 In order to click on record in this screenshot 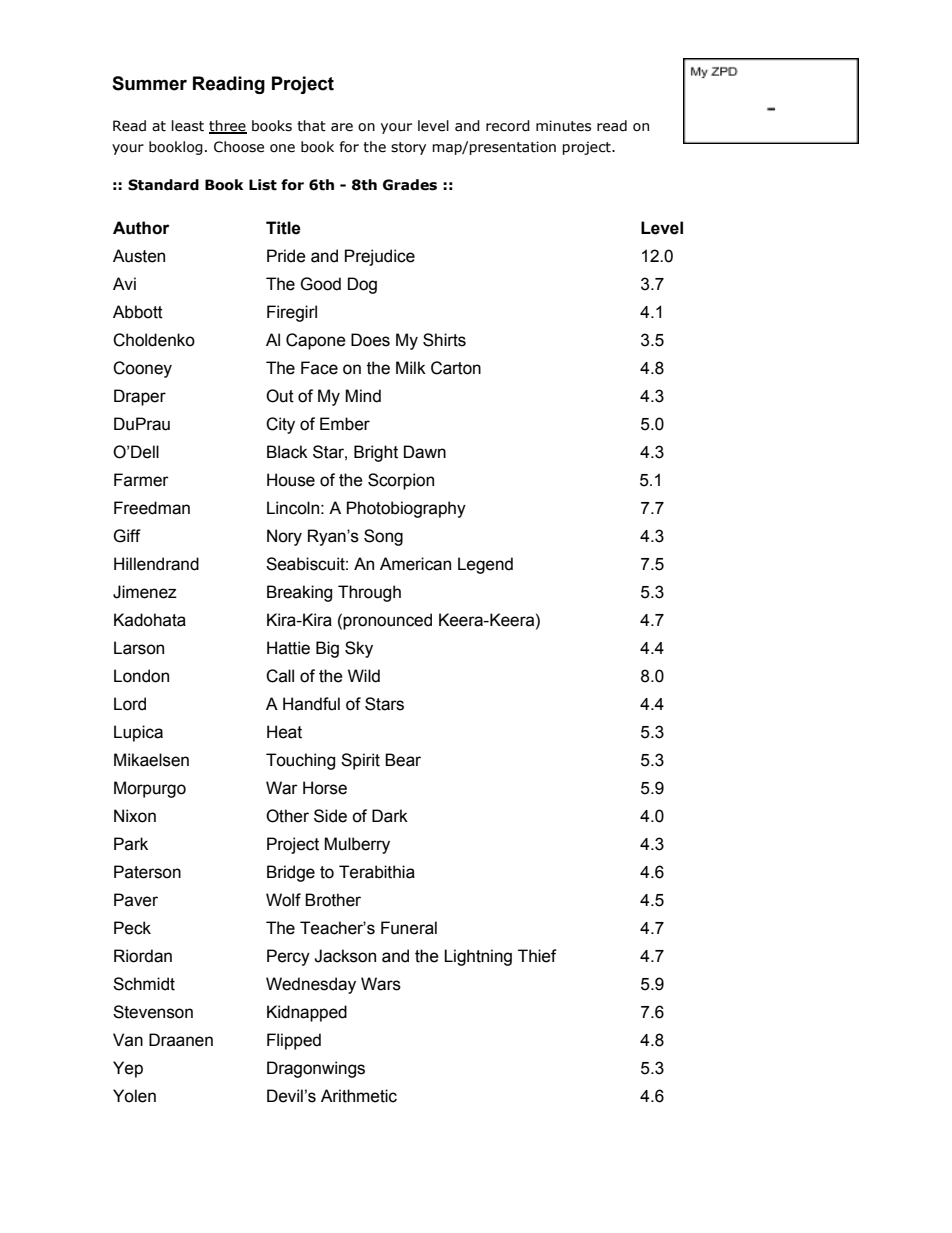, I will do `click(508, 126)`.
